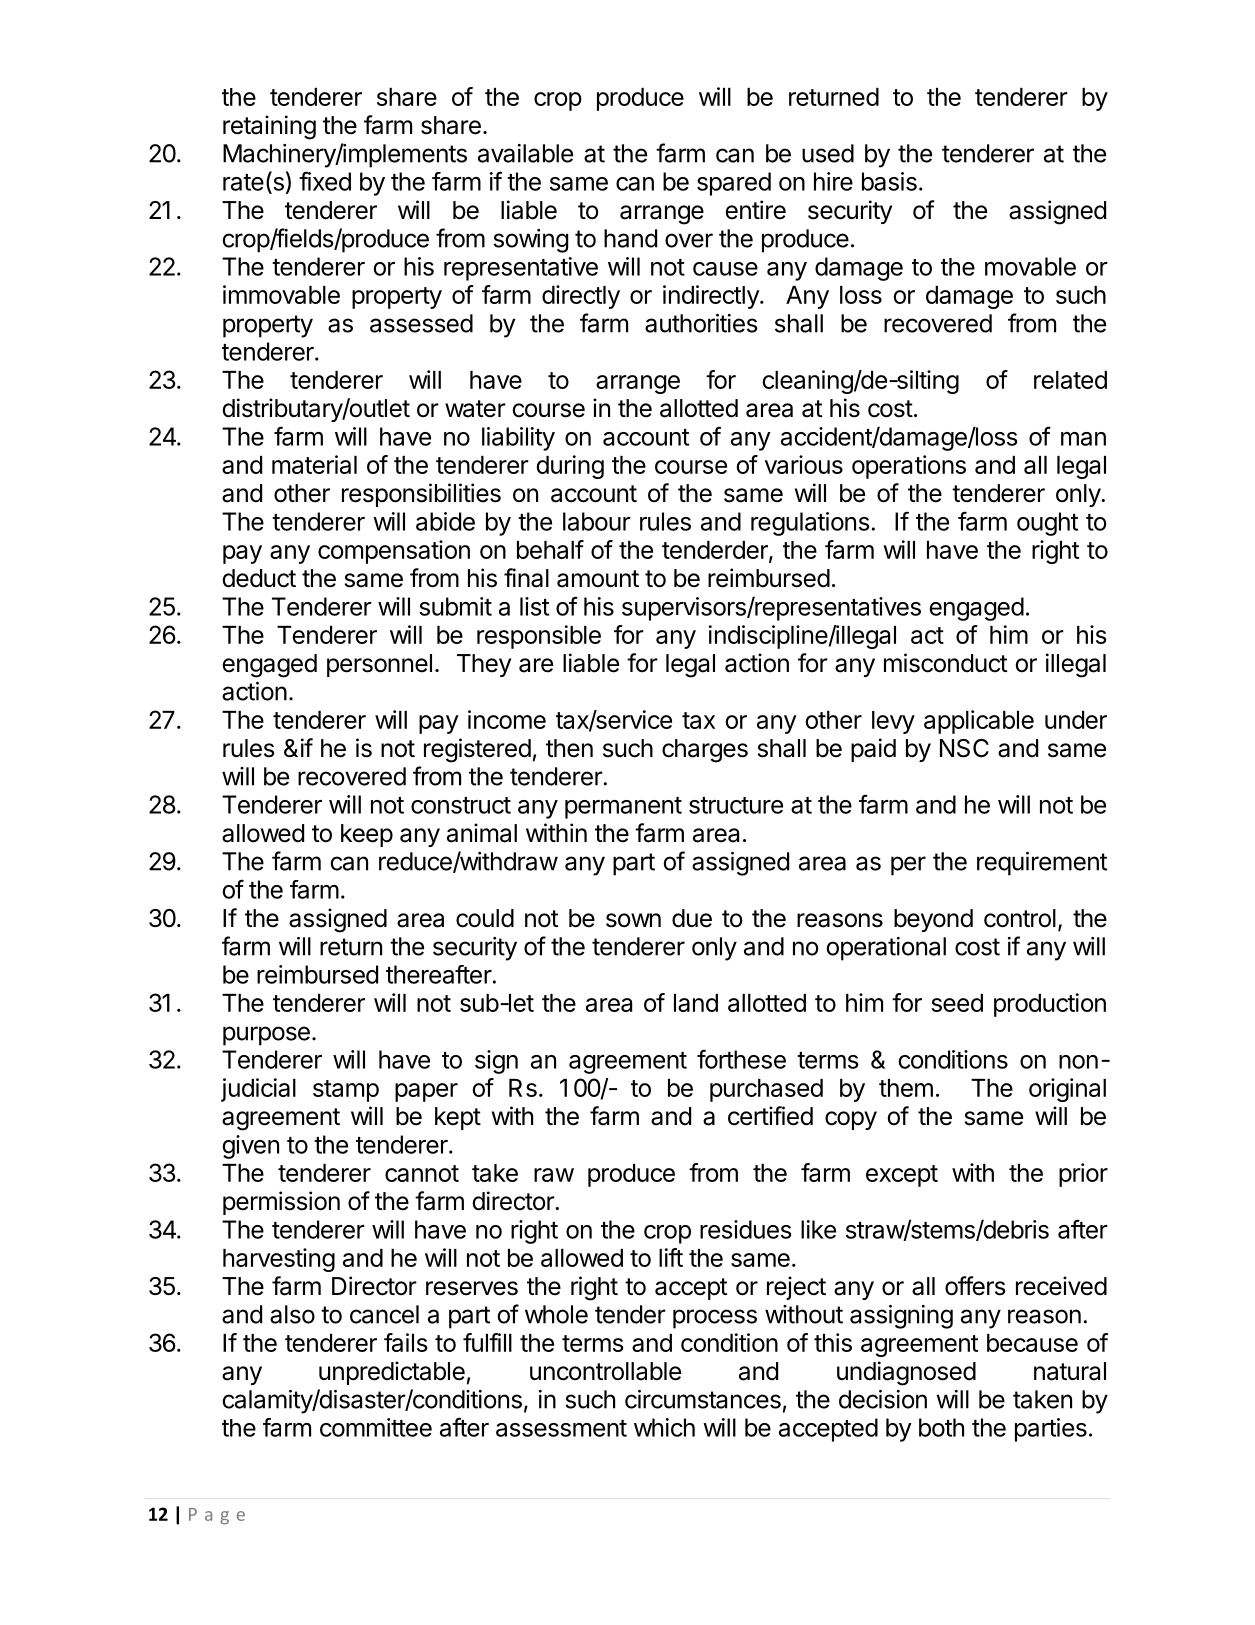 Image resolution: width=1255 pixels, height=1625 pixels. I want to click on seed, so click(957, 1003).
